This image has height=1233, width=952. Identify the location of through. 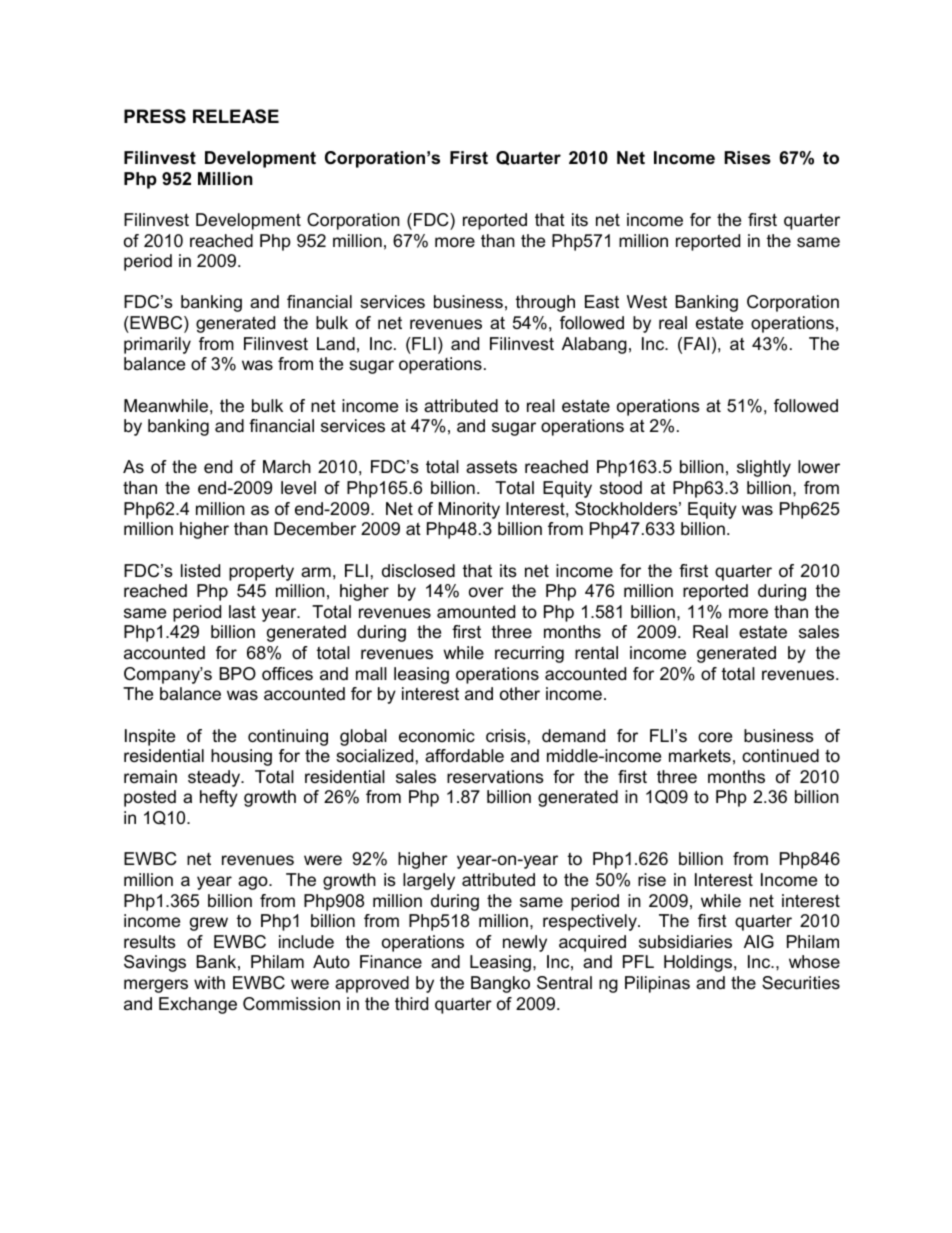
(545, 303).
